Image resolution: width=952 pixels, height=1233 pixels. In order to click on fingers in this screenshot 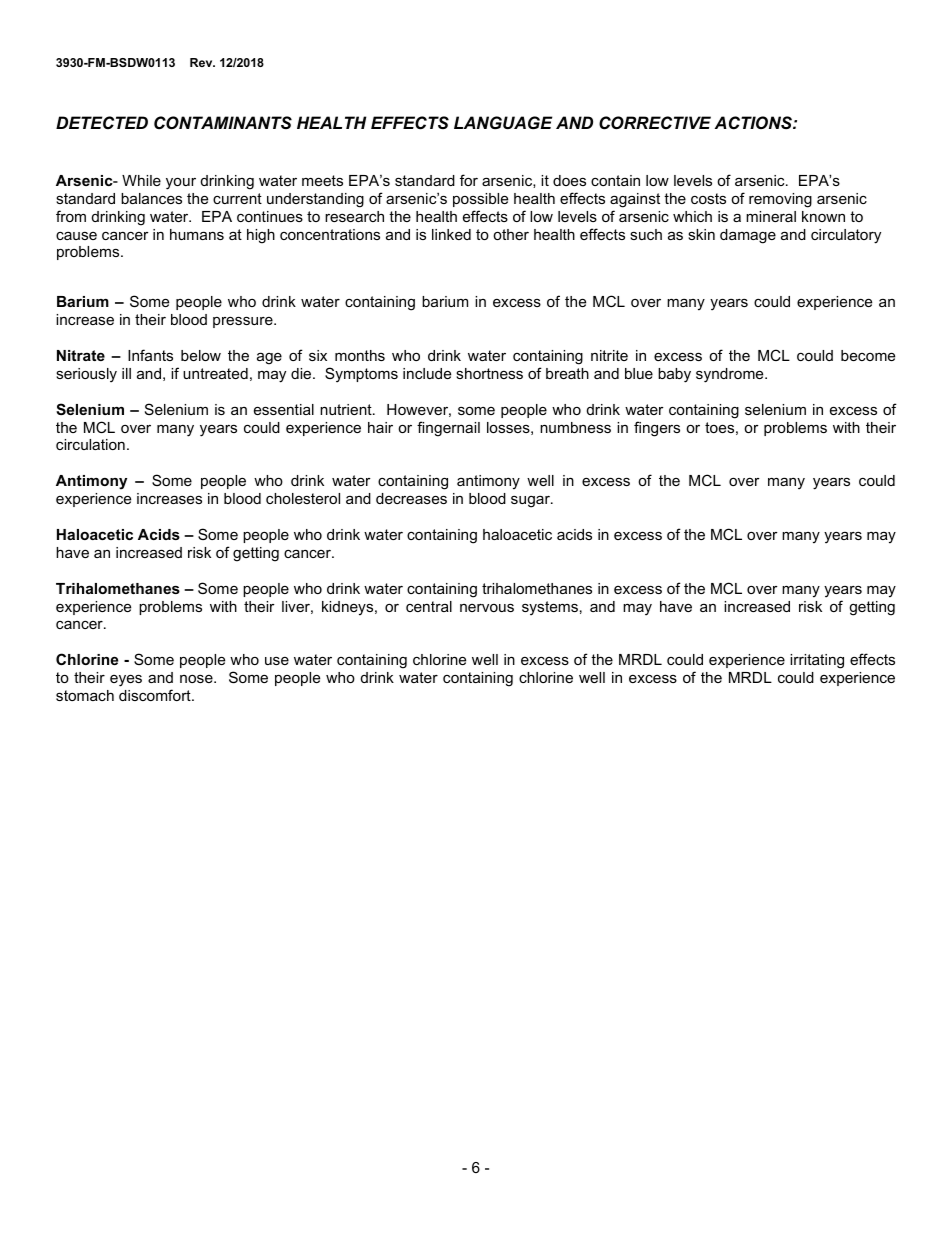, I will do `click(657, 429)`.
